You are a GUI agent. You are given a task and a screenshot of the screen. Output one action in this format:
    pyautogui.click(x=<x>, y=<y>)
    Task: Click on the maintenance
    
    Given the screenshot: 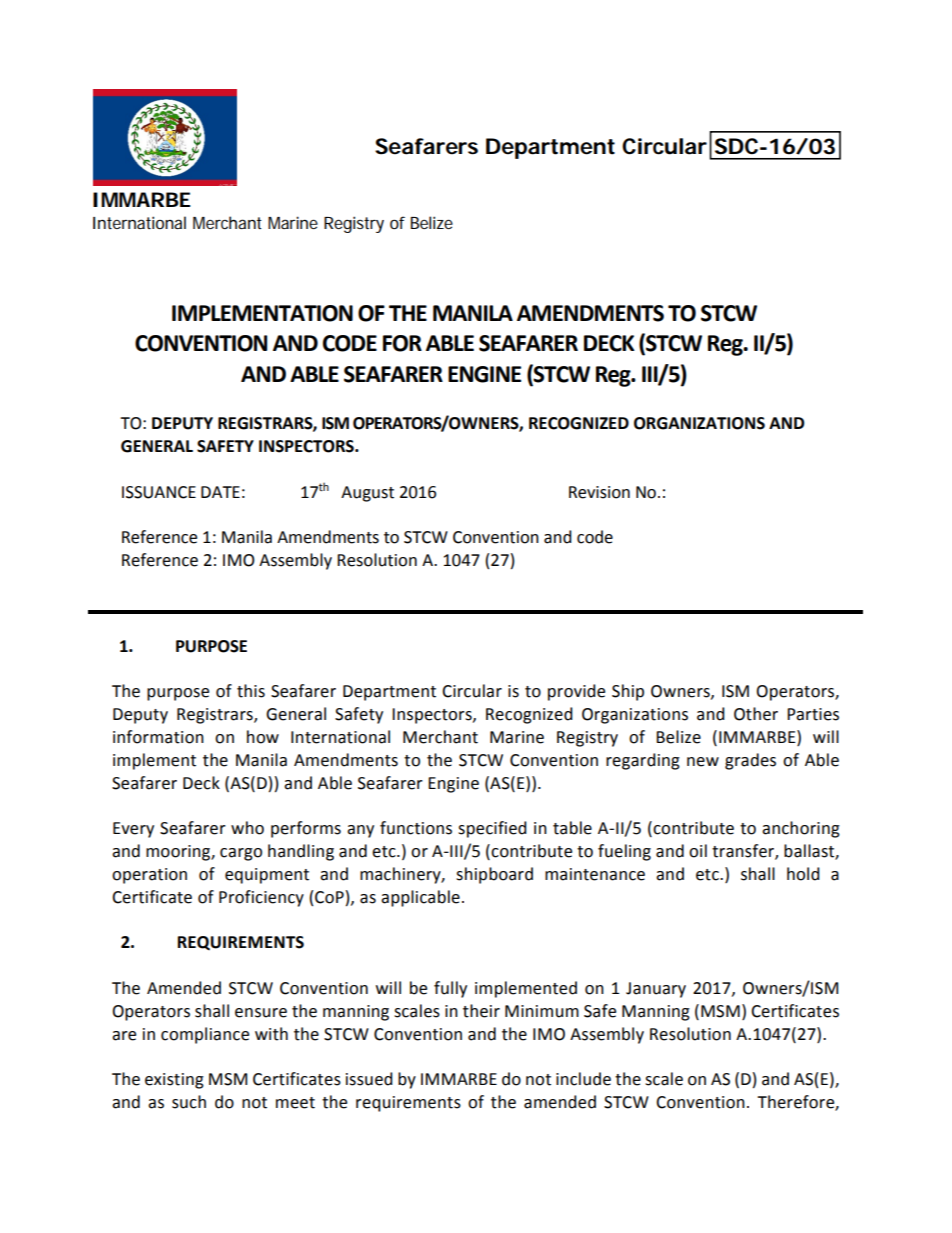 What is the action you would take?
    pyautogui.click(x=595, y=874)
